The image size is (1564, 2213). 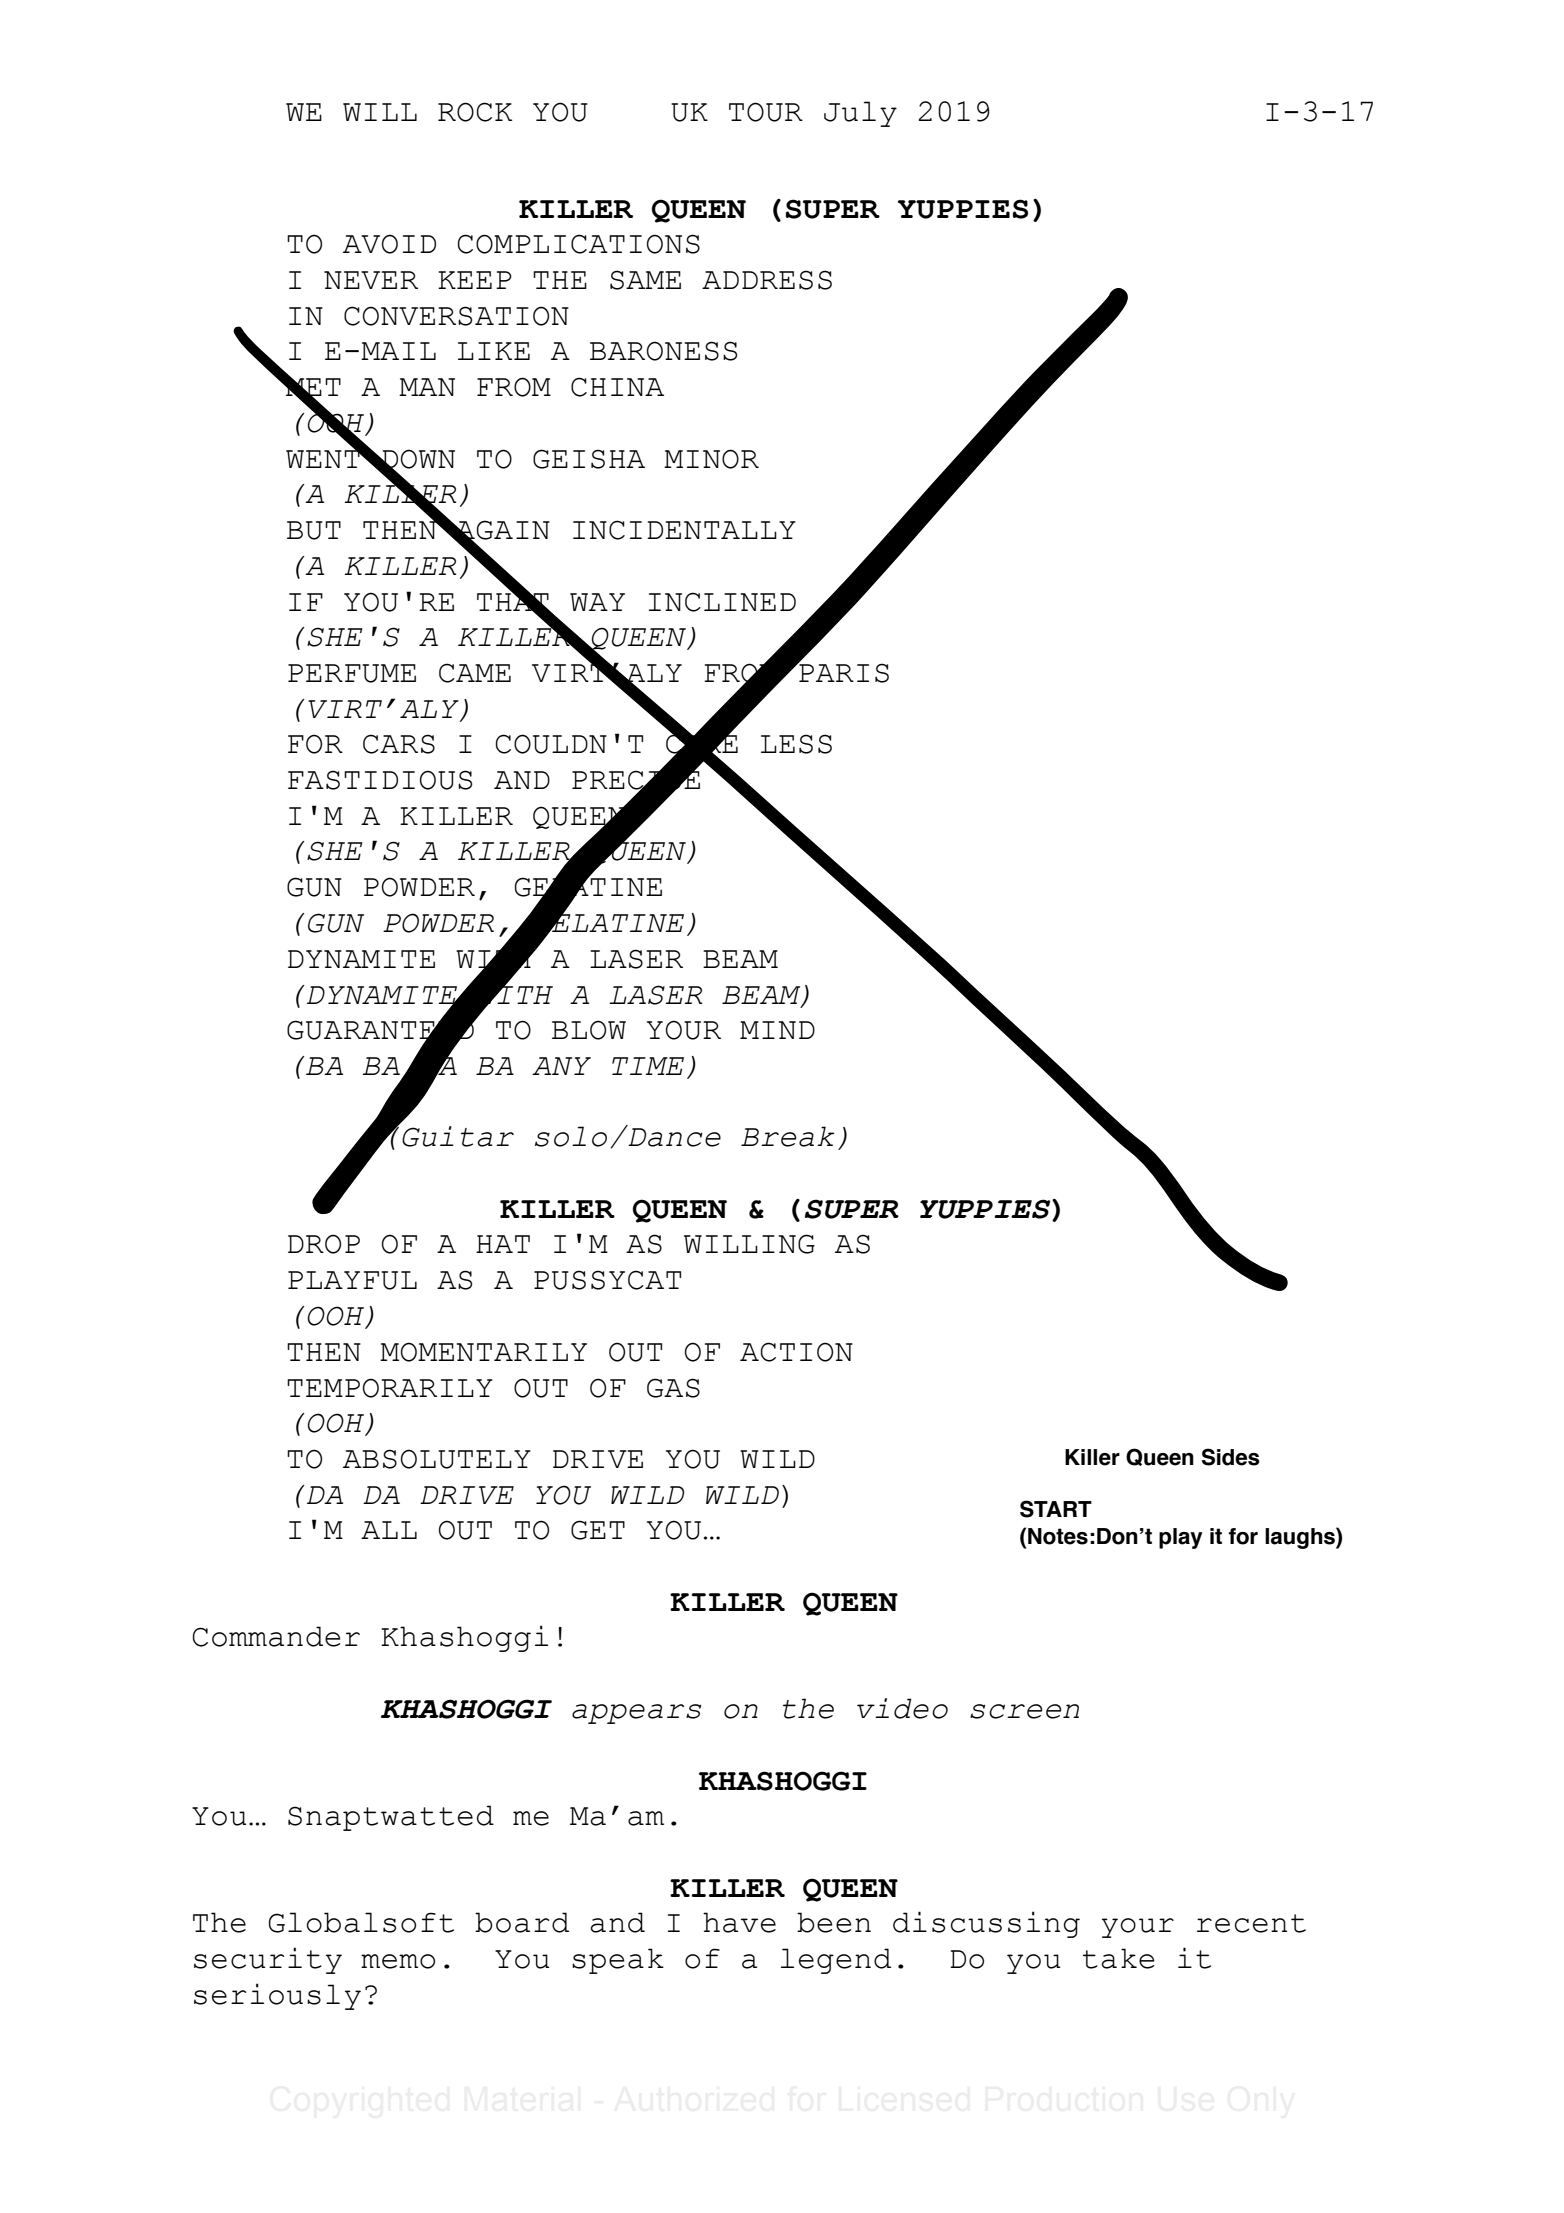 I want to click on TEMPORARILY, so click(x=390, y=1388).
